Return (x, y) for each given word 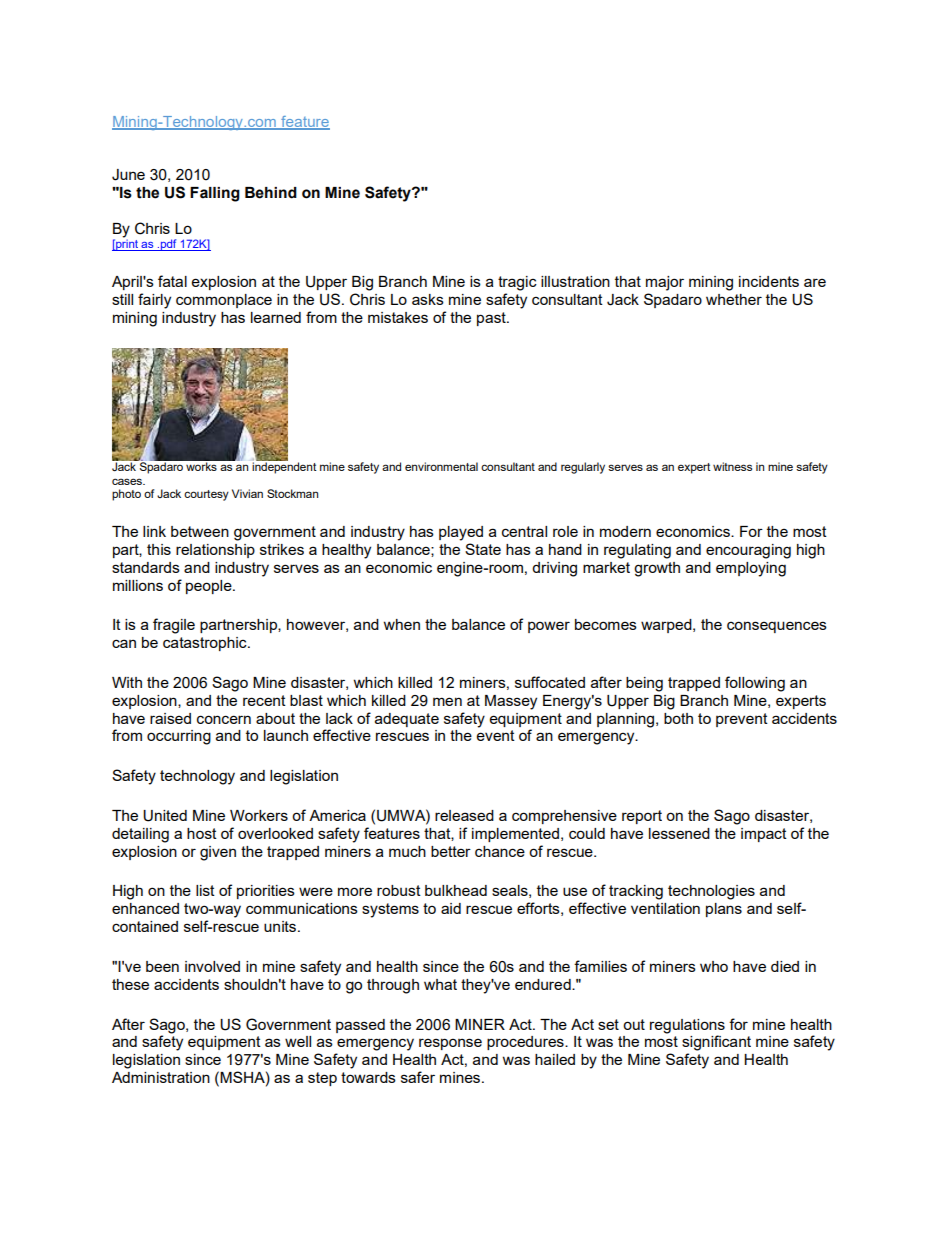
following (755, 684)
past (492, 319)
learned (276, 317)
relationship (215, 551)
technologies (711, 892)
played (461, 533)
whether (734, 299)
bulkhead (456, 890)
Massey (511, 702)
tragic (517, 283)
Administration (161, 1077)
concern (224, 719)
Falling (215, 194)
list (205, 890)
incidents (769, 281)
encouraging (748, 551)
